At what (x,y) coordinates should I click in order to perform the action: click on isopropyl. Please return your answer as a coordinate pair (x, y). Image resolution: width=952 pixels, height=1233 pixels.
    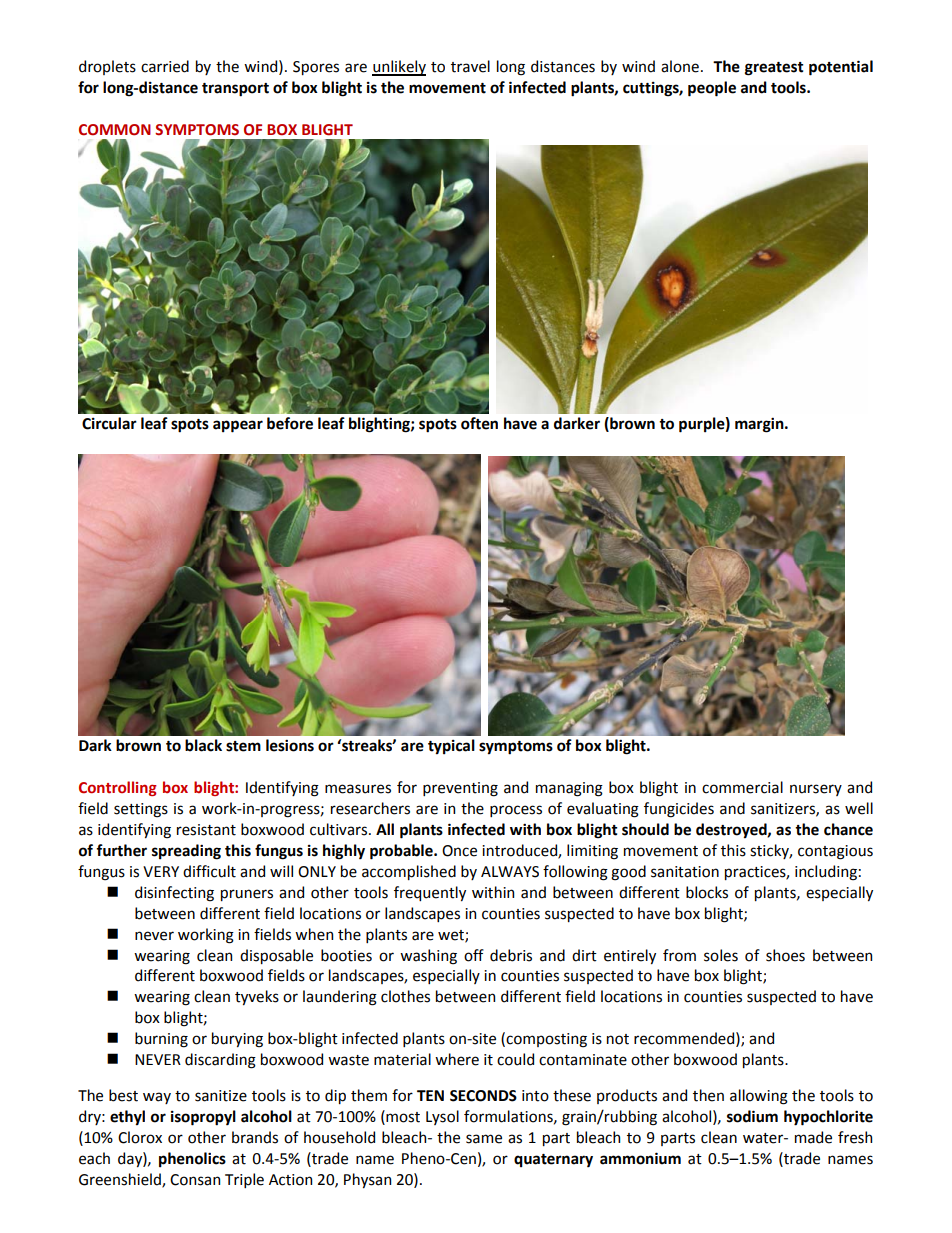
    Looking at the image, I should click on (203, 1118).
